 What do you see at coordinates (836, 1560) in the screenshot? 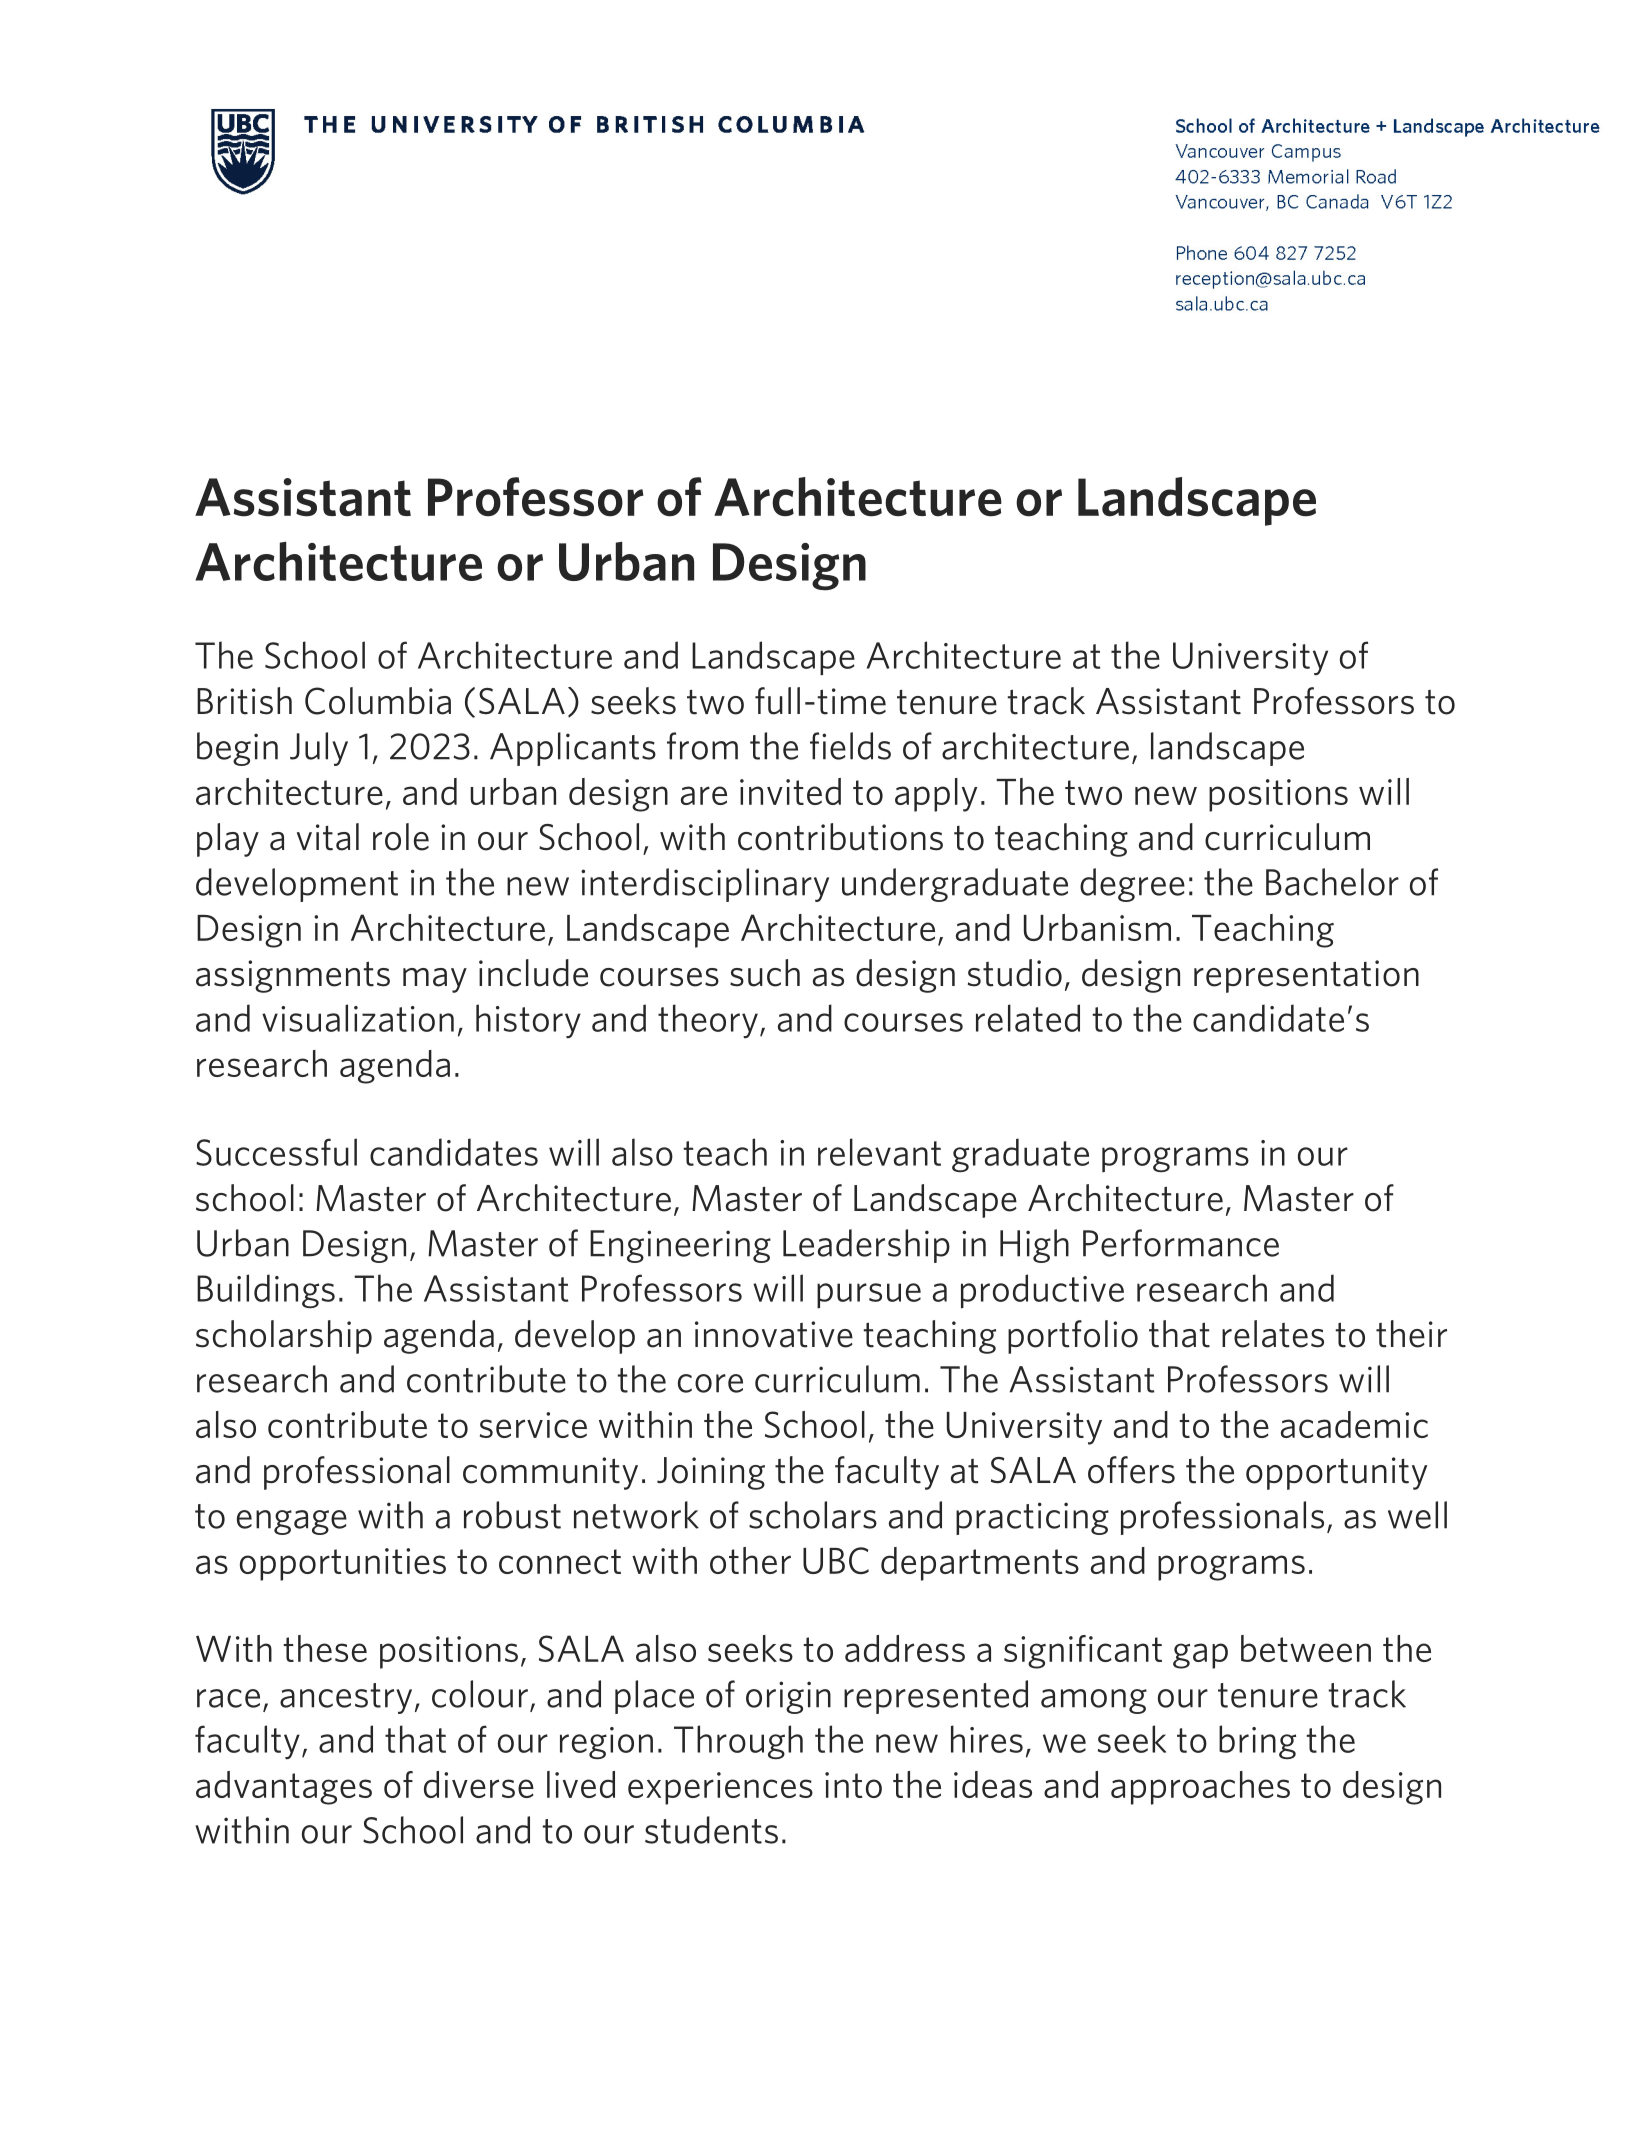
I see `UBC` at bounding box center [836, 1560].
